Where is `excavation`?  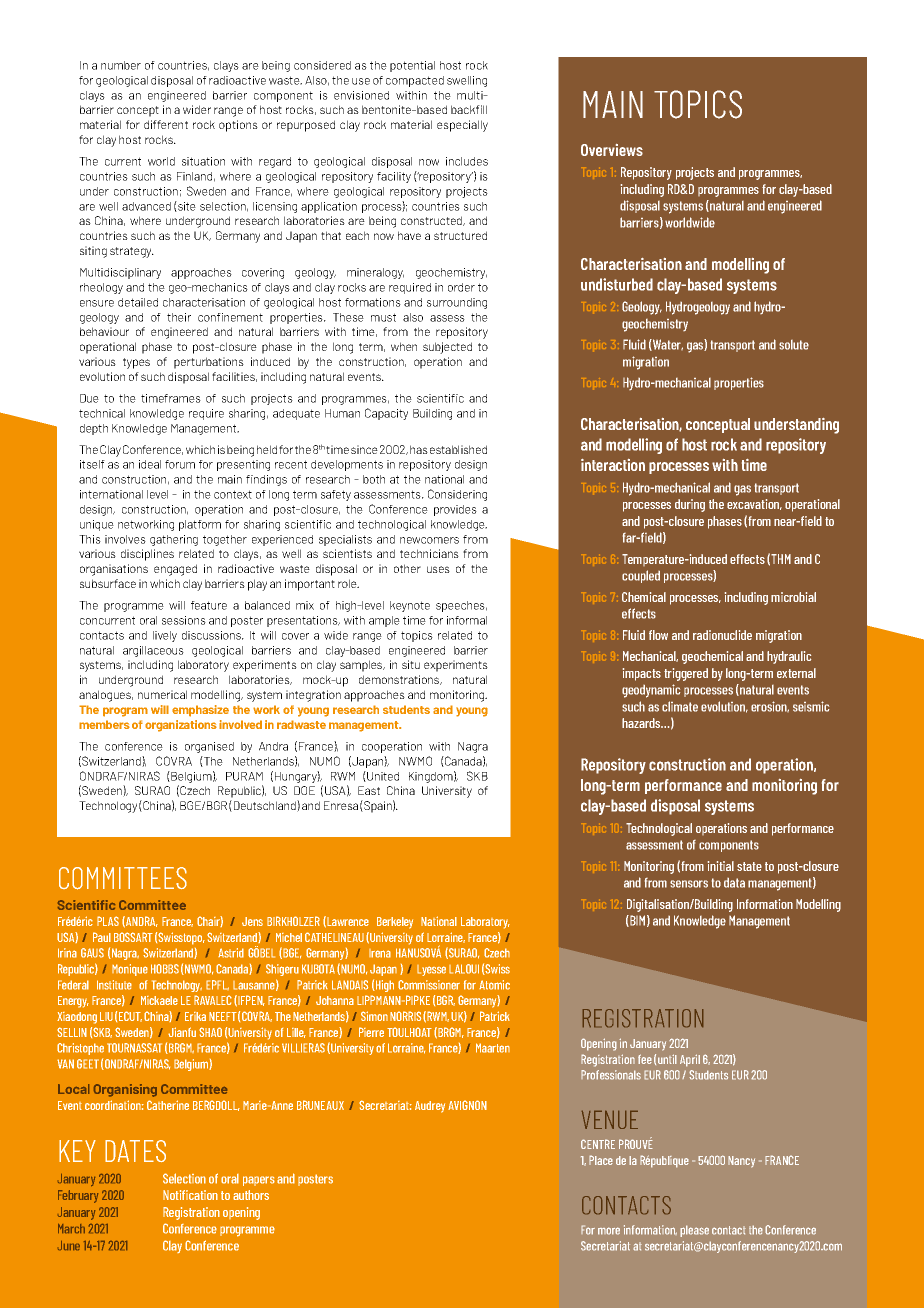
excavation is located at coordinates (754, 504).
